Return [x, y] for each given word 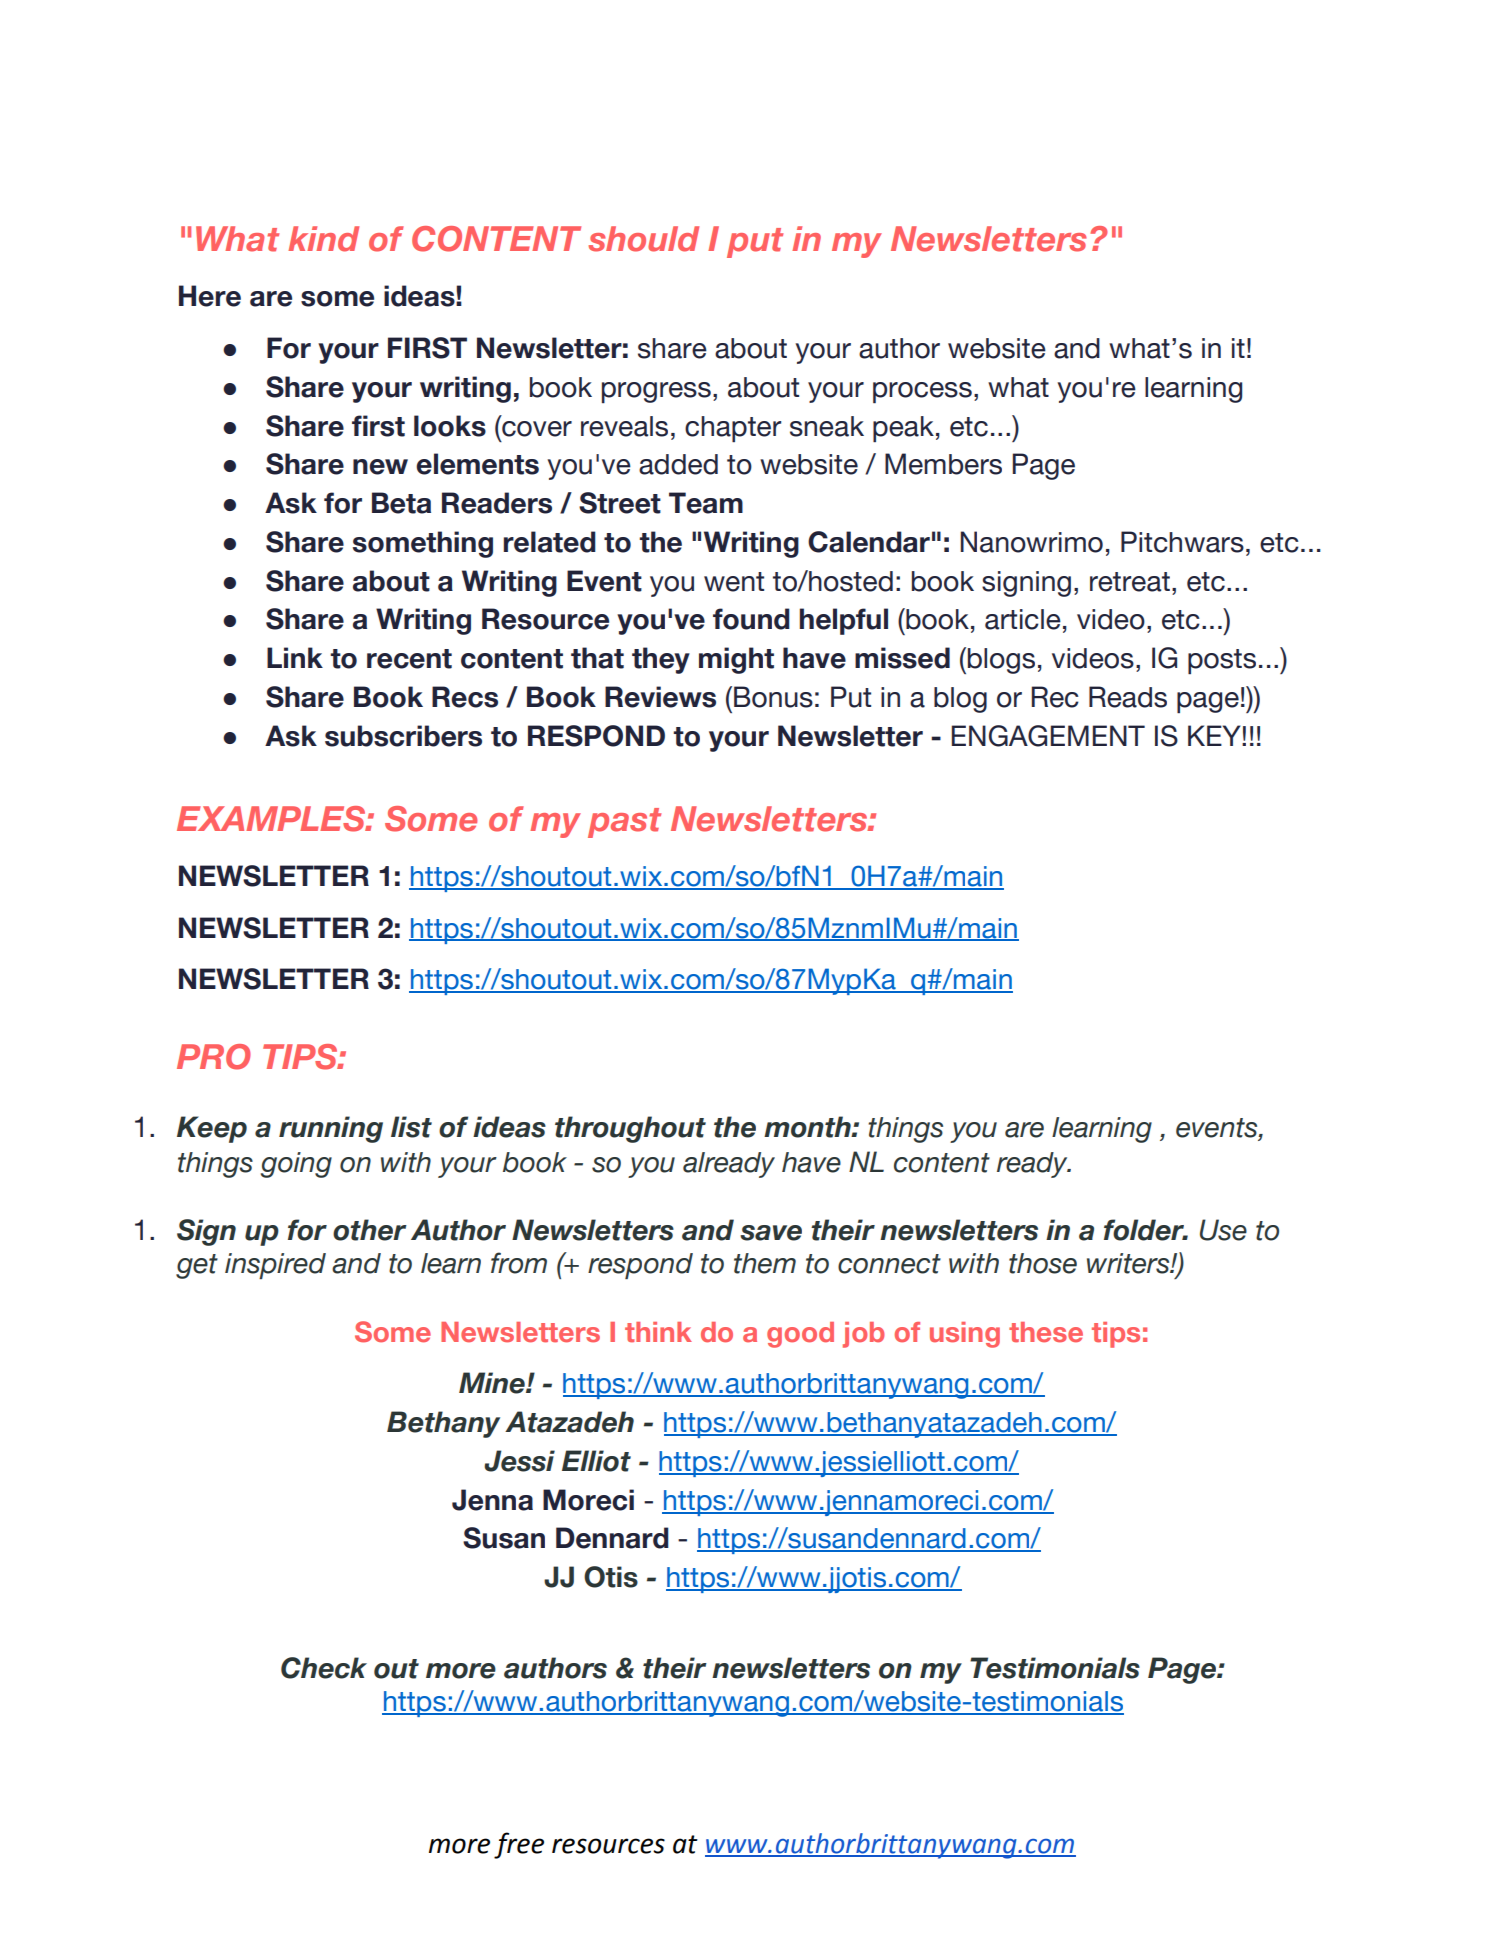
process [922, 392]
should [643, 239]
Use [1223, 1230]
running [331, 1129]
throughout [630, 1129]
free [519, 1845]
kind [323, 239]
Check [324, 1668]
